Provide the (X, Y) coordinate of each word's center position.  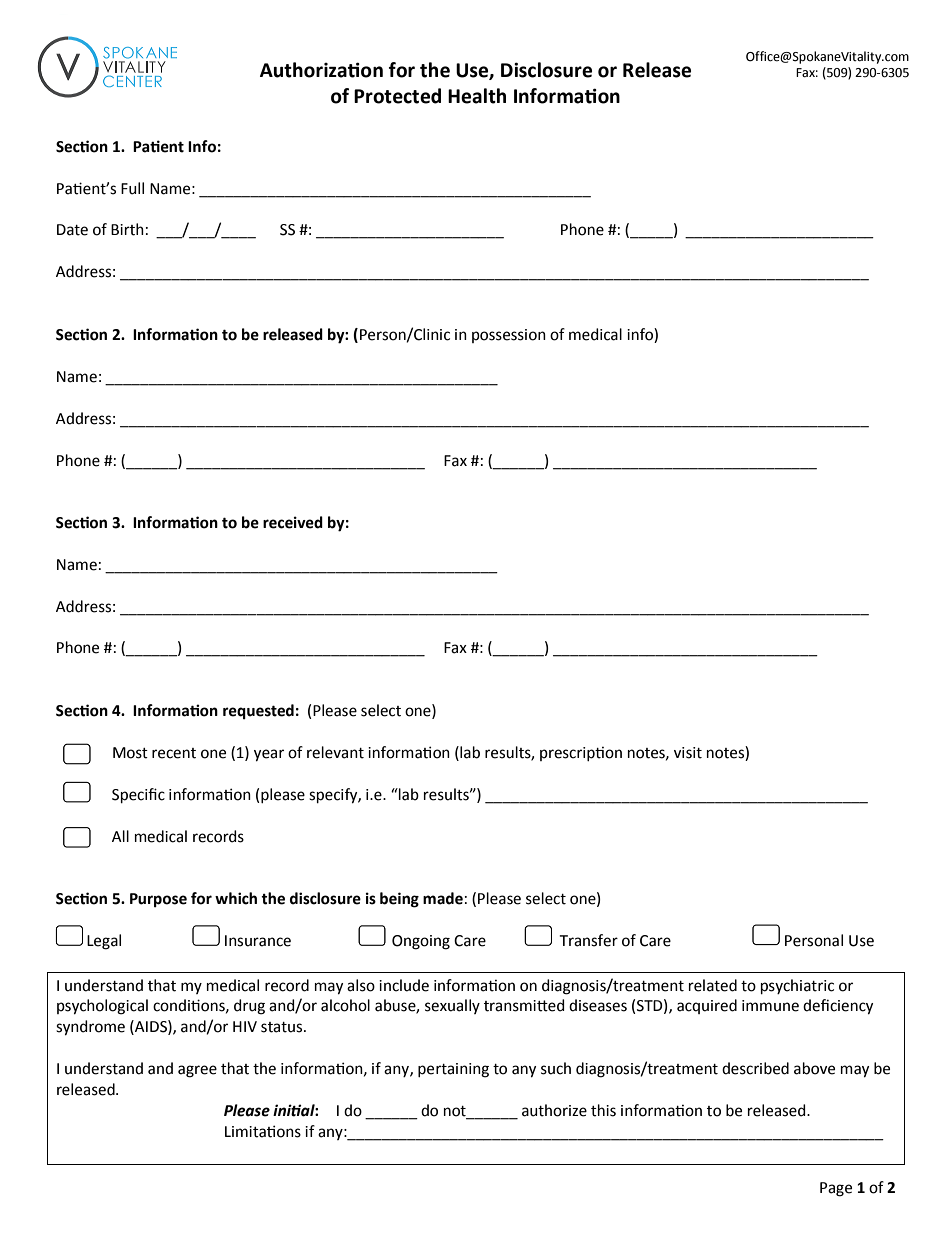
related (713, 985)
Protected (397, 96)
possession (509, 336)
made (443, 898)
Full (132, 188)
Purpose (158, 900)
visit (688, 753)
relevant (335, 752)
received (293, 522)
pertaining (453, 1070)
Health (477, 96)
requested (258, 712)
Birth (127, 229)
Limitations (263, 1131)
